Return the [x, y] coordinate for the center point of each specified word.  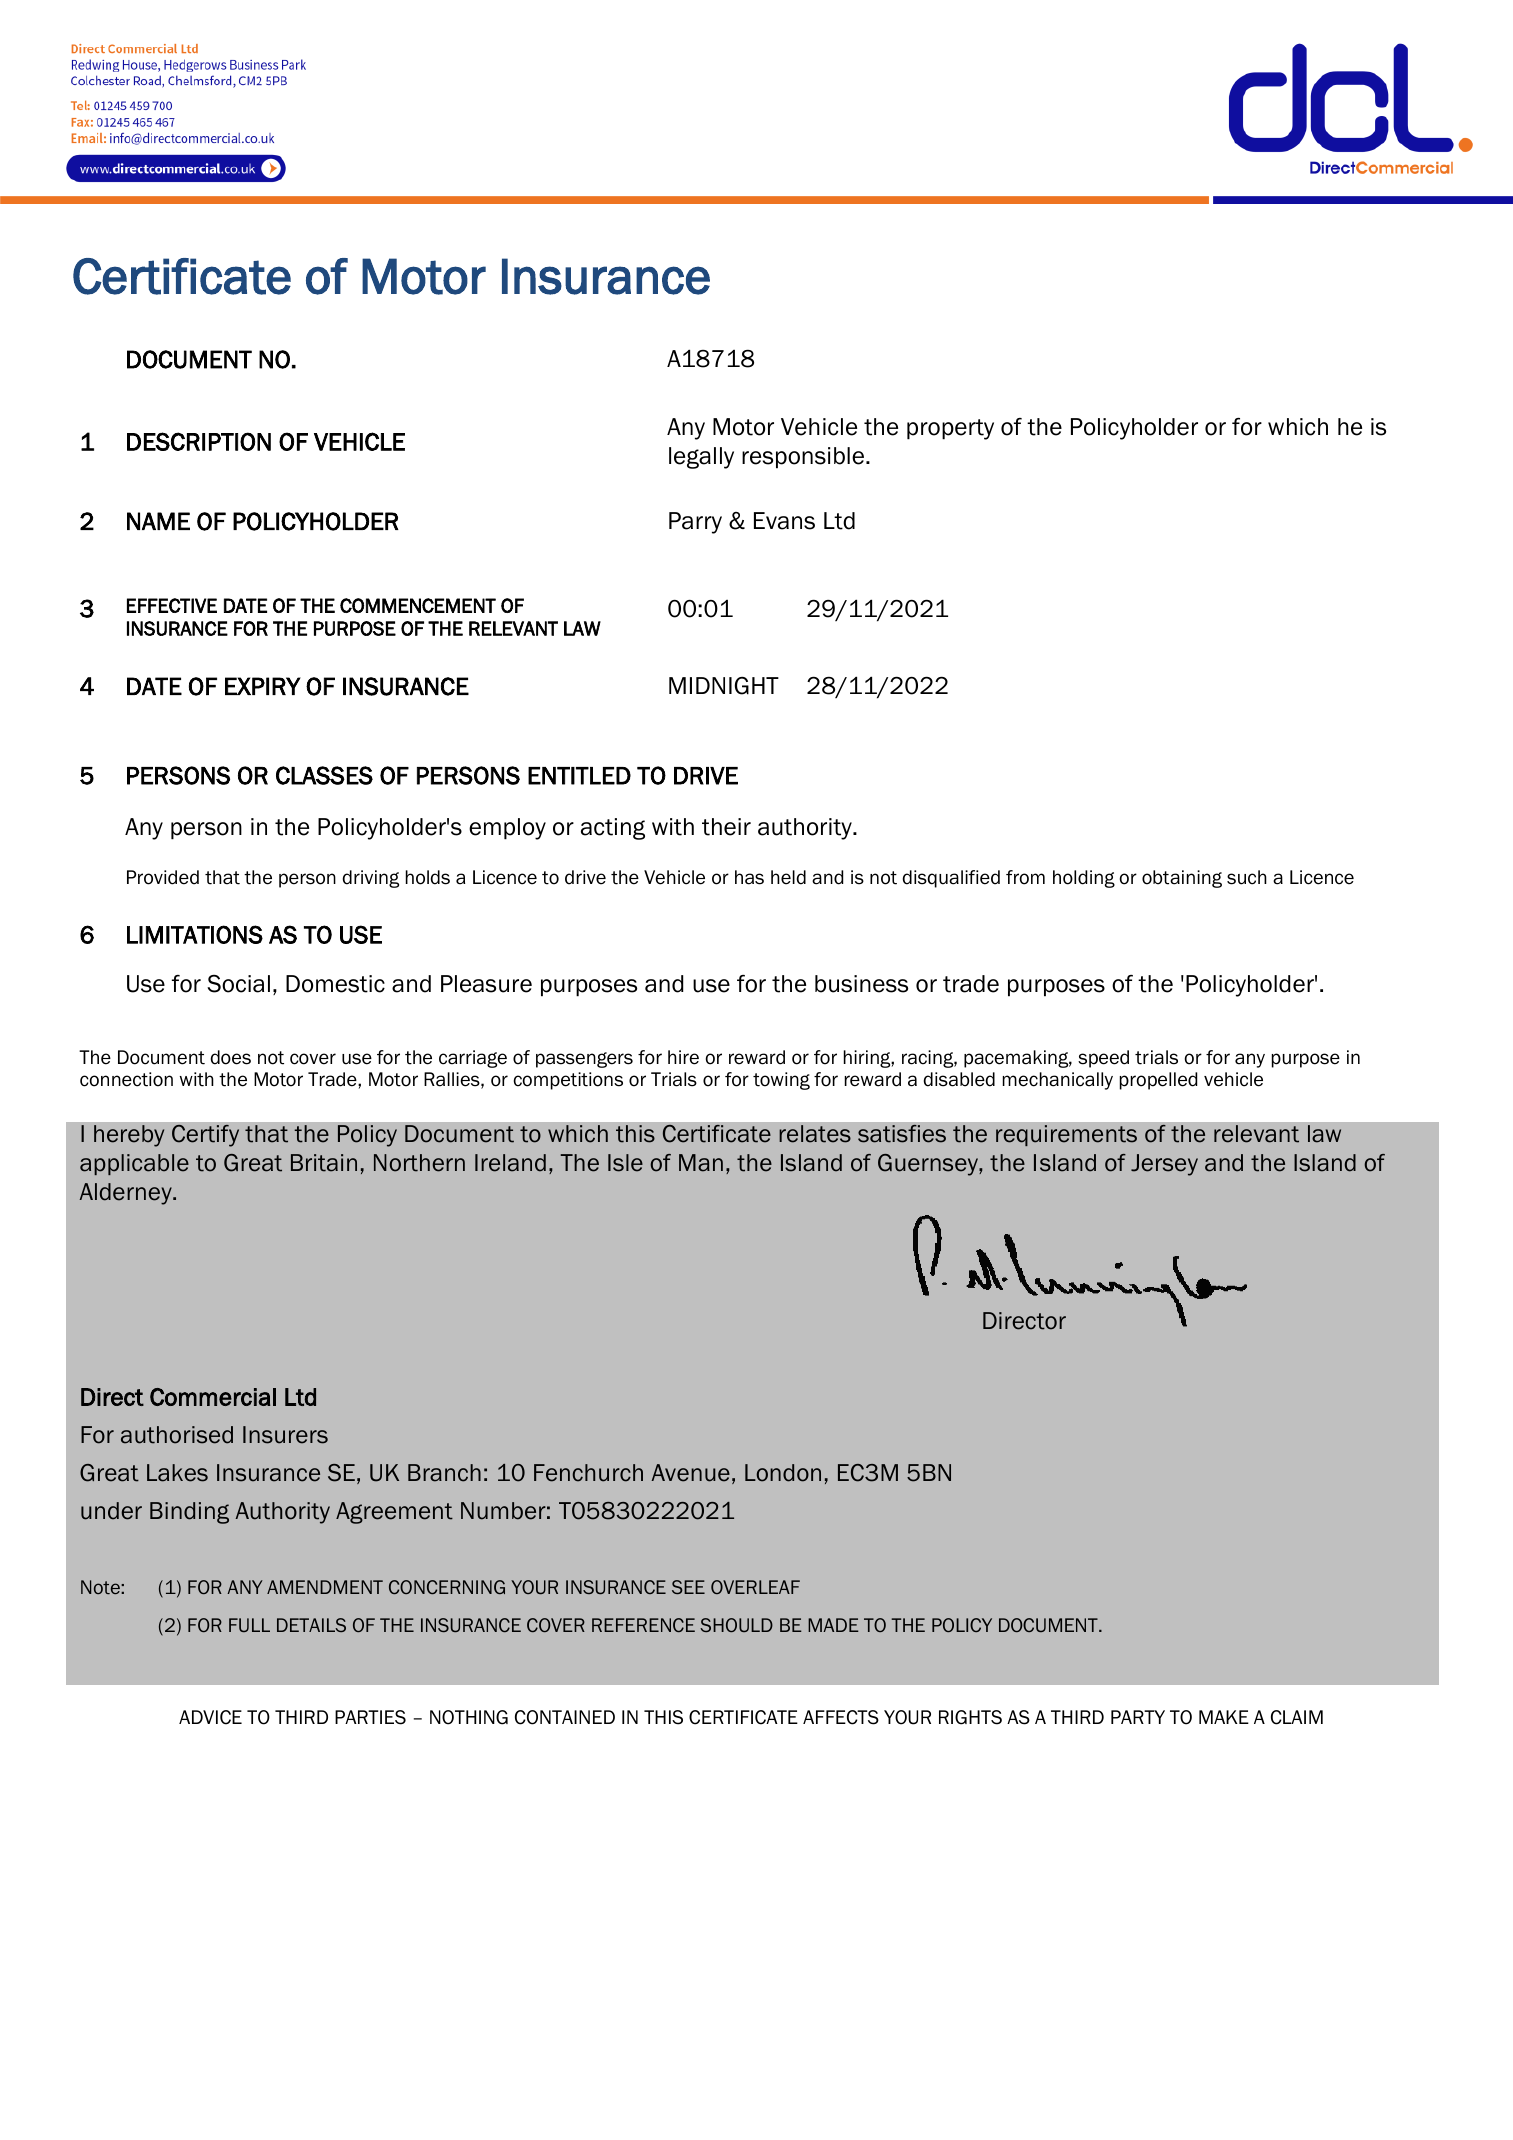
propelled [1158, 1081]
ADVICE [210, 1717]
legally [701, 458]
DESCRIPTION [199, 441]
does [231, 1057]
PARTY [1138, 1717]
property [950, 429]
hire [683, 1057]
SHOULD [736, 1625]
